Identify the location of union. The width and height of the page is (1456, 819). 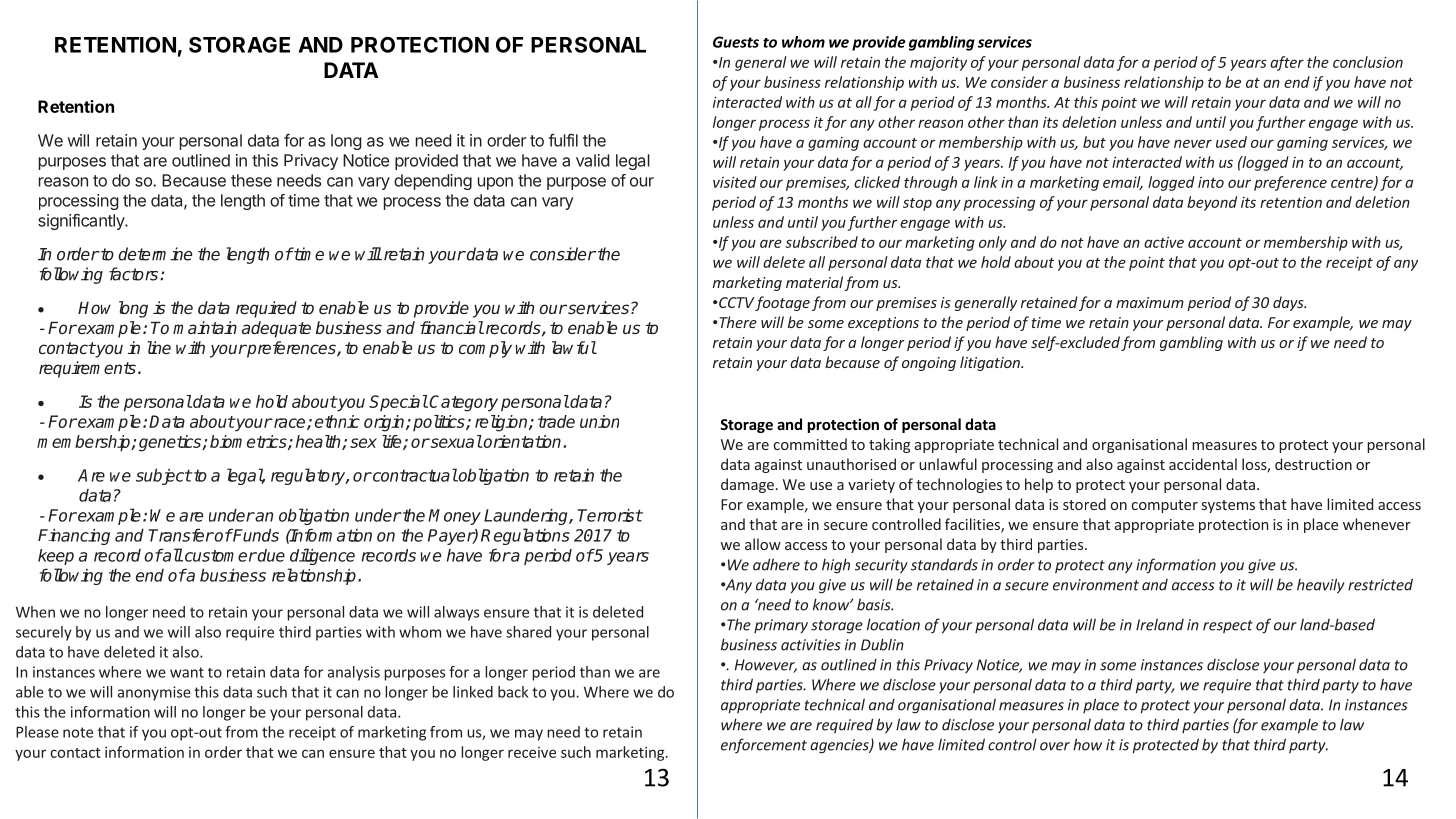
(599, 421).
